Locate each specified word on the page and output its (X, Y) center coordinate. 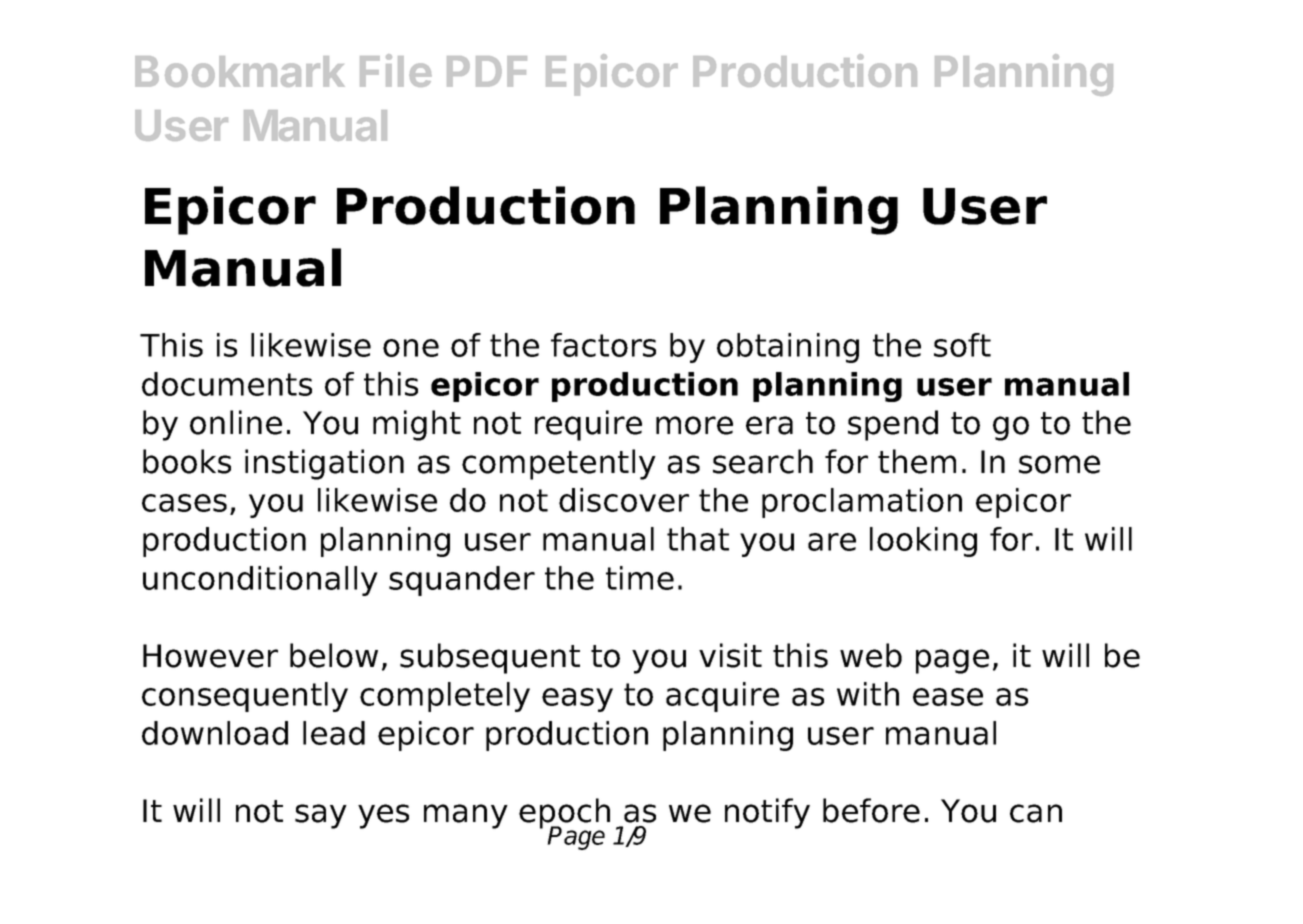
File (396, 70)
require (588, 425)
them (917, 461)
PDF (487, 71)
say (321, 816)
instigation (324, 464)
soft (962, 345)
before (871, 810)
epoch (564, 814)
